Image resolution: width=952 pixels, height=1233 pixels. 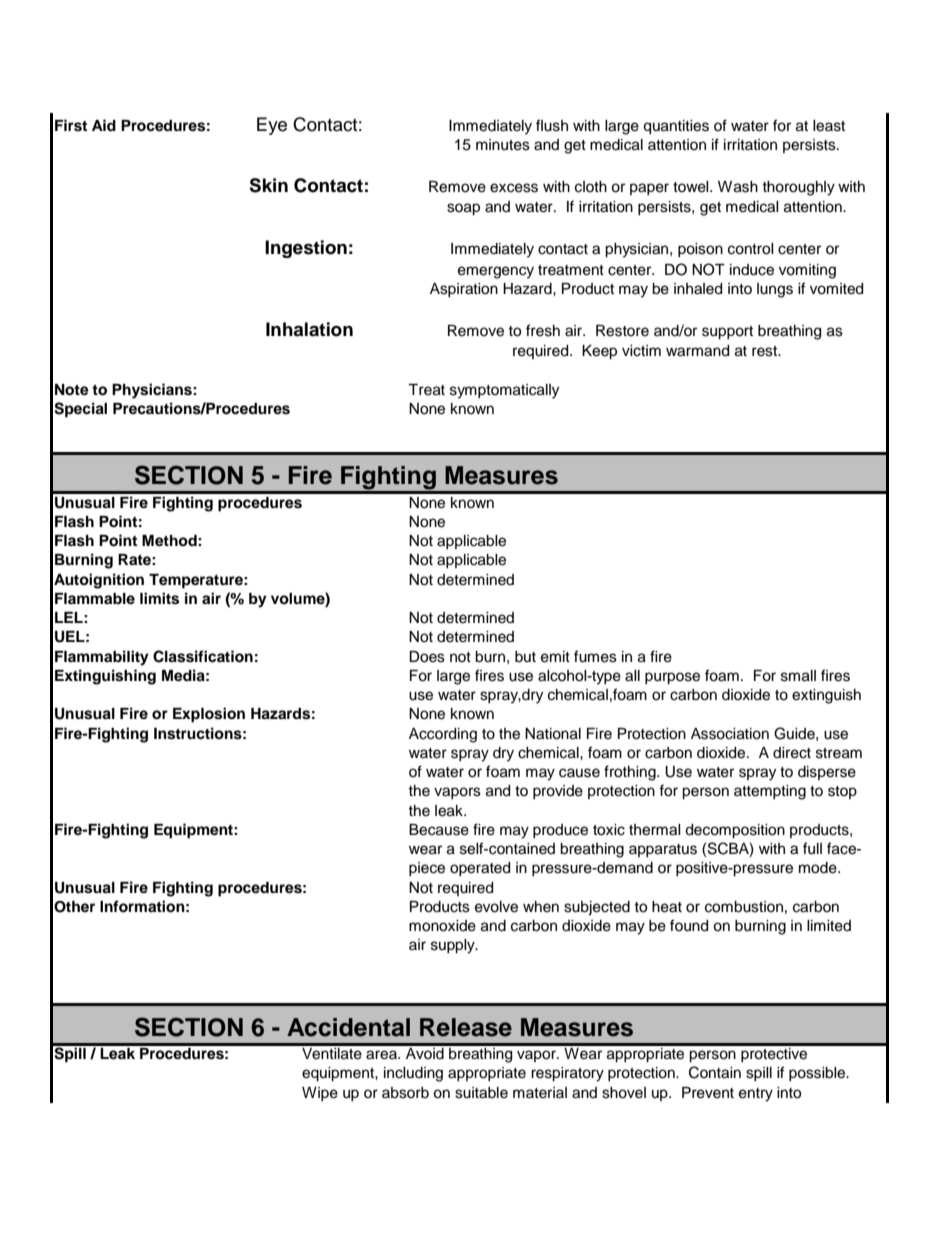 What do you see at coordinates (727, 333) in the screenshot?
I see `support` at bounding box center [727, 333].
